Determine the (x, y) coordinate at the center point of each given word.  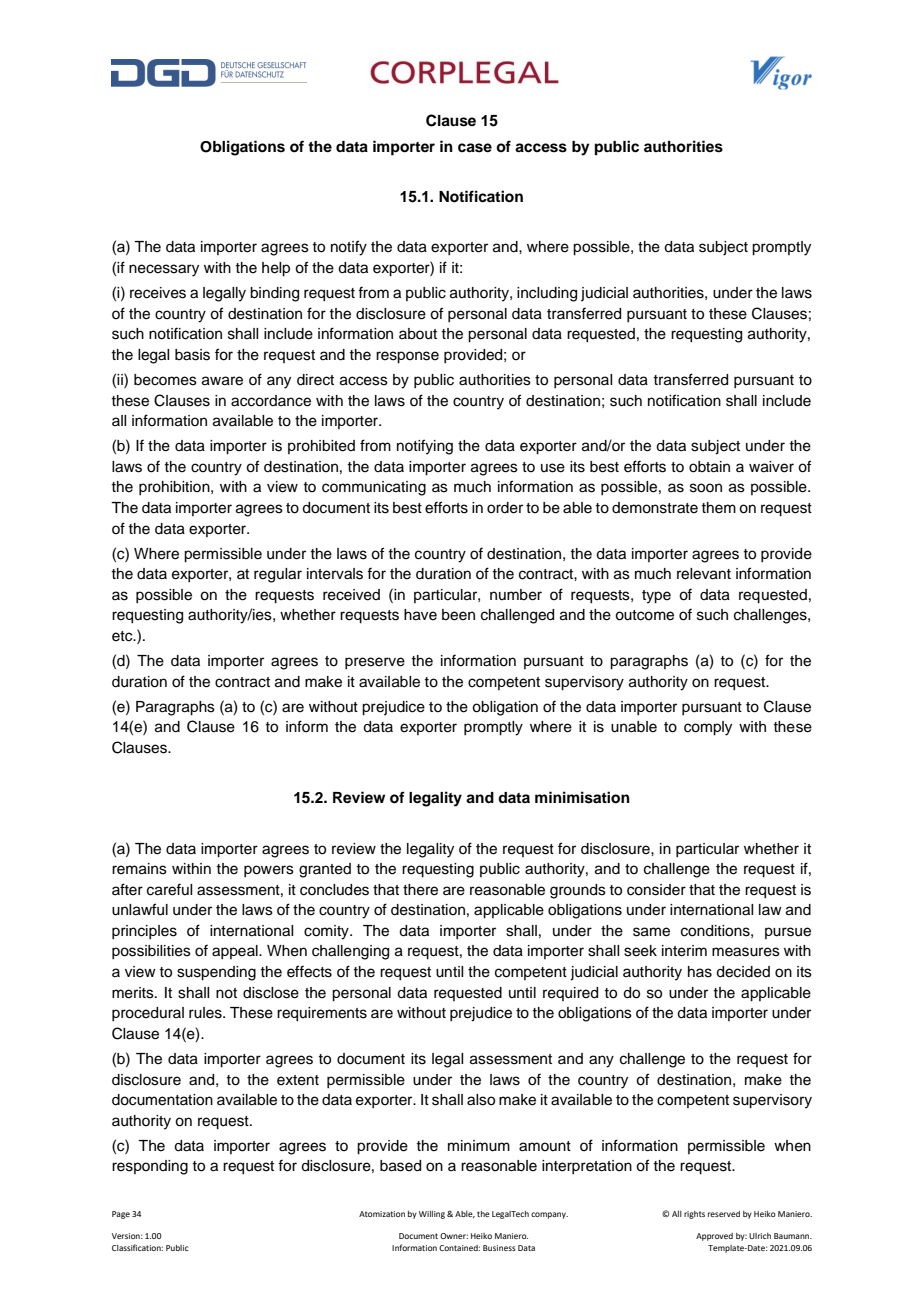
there (420, 890)
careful (169, 889)
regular (278, 575)
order (505, 508)
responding (150, 1167)
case (475, 148)
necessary (164, 270)
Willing (432, 1215)
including (547, 294)
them (718, 508)
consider (656, 890)
